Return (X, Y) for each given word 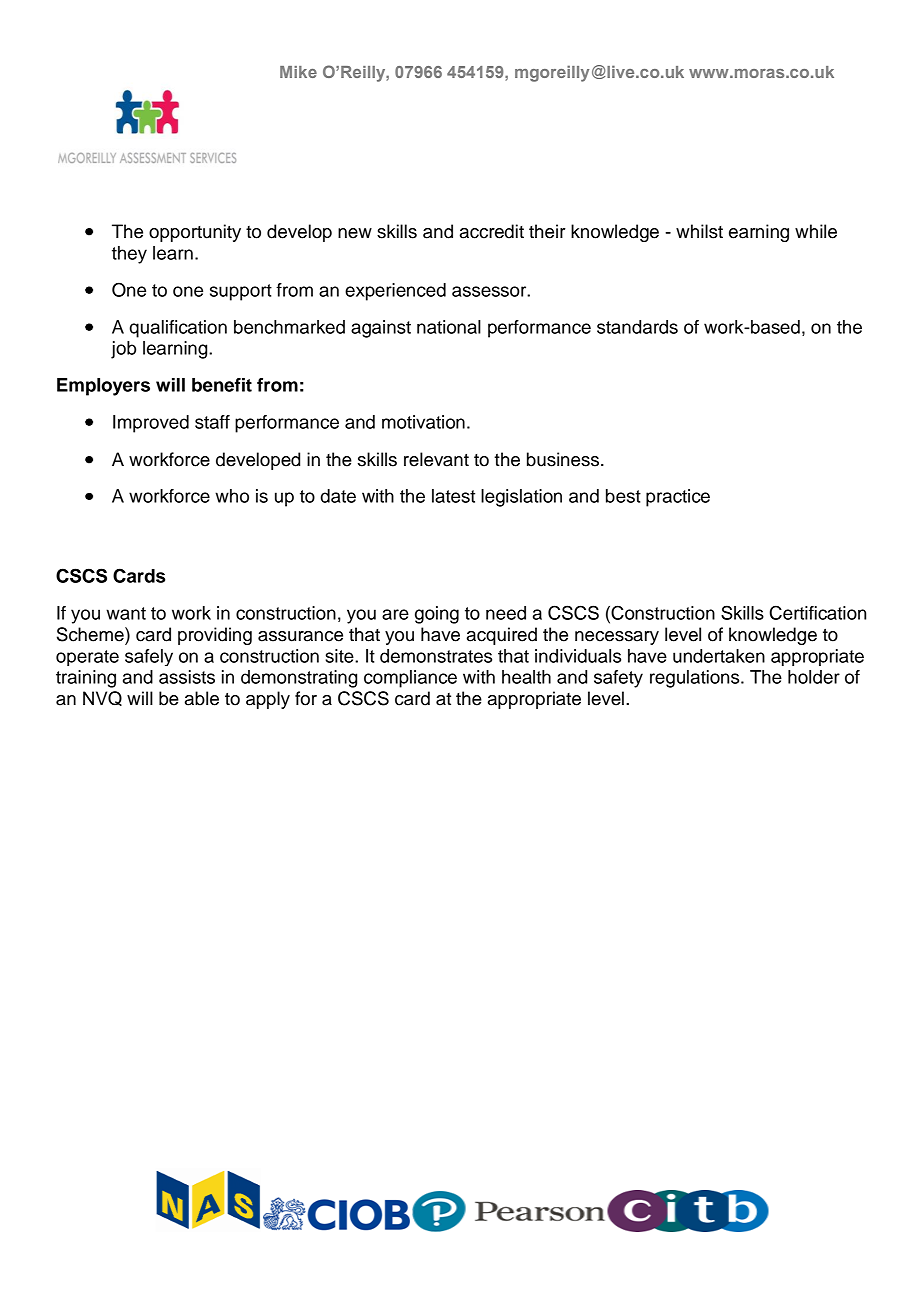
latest (453, 496)
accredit (492, 231)
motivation (423, 422)
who (232, 496)
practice (678, 498)
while (816, 231)
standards (637, 327)
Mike (298, 72)
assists (187, 677)
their (547, 231)
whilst (699, 231)
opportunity (195, 233)
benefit (222, 385)
